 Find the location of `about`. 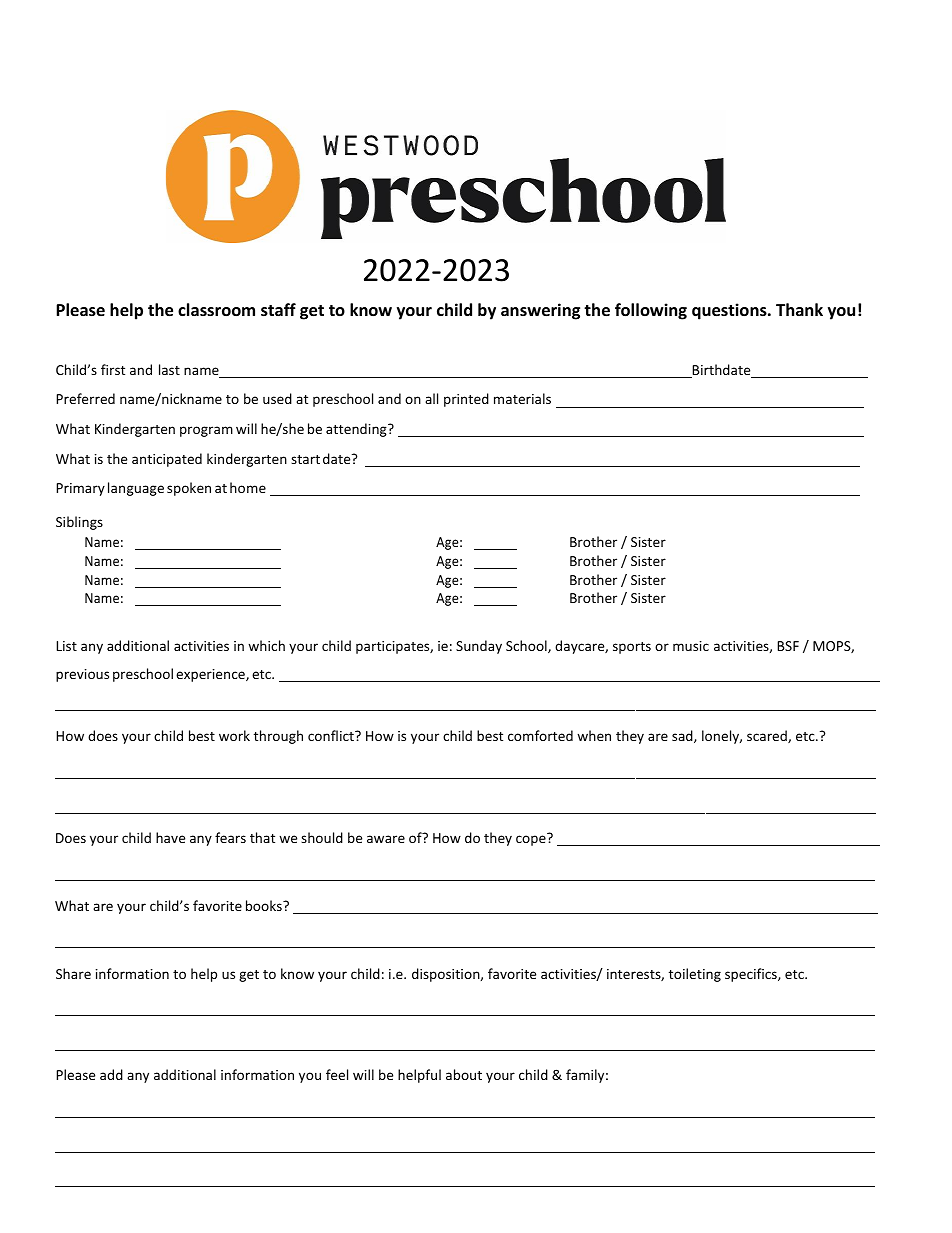

about is located at coordinates (464, 1074).
